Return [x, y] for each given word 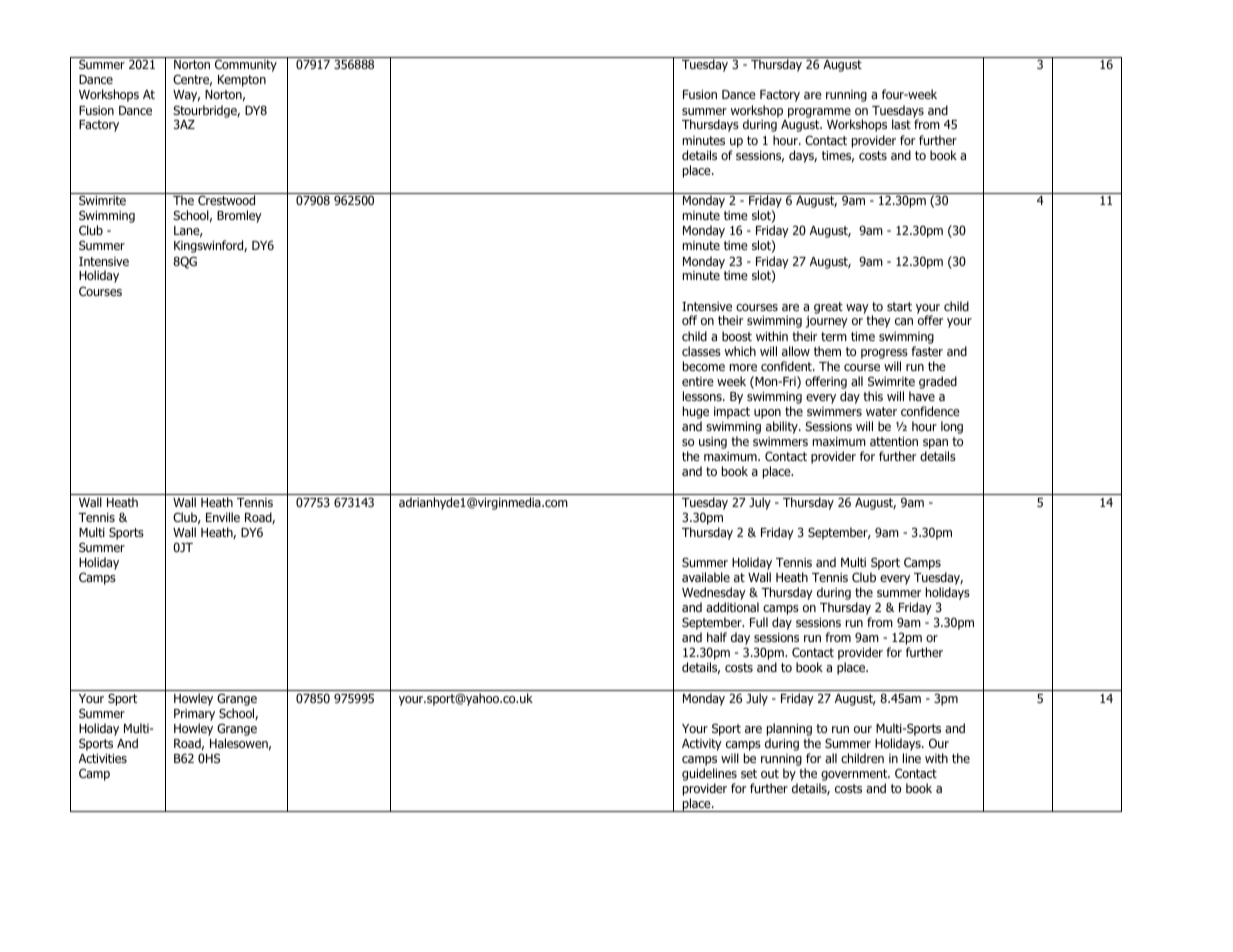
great [828, 308]
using [713, 443]
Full [759, 622]
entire [698, 381]
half [717, 637]
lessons [703, 396]
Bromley [239, 216]
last [901, 124]
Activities [103, 758]
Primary [194, 715]
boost [737, 336]
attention [894, 441]
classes [701, 351]
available [706, 577]
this [873, 396]
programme [819, 114]
